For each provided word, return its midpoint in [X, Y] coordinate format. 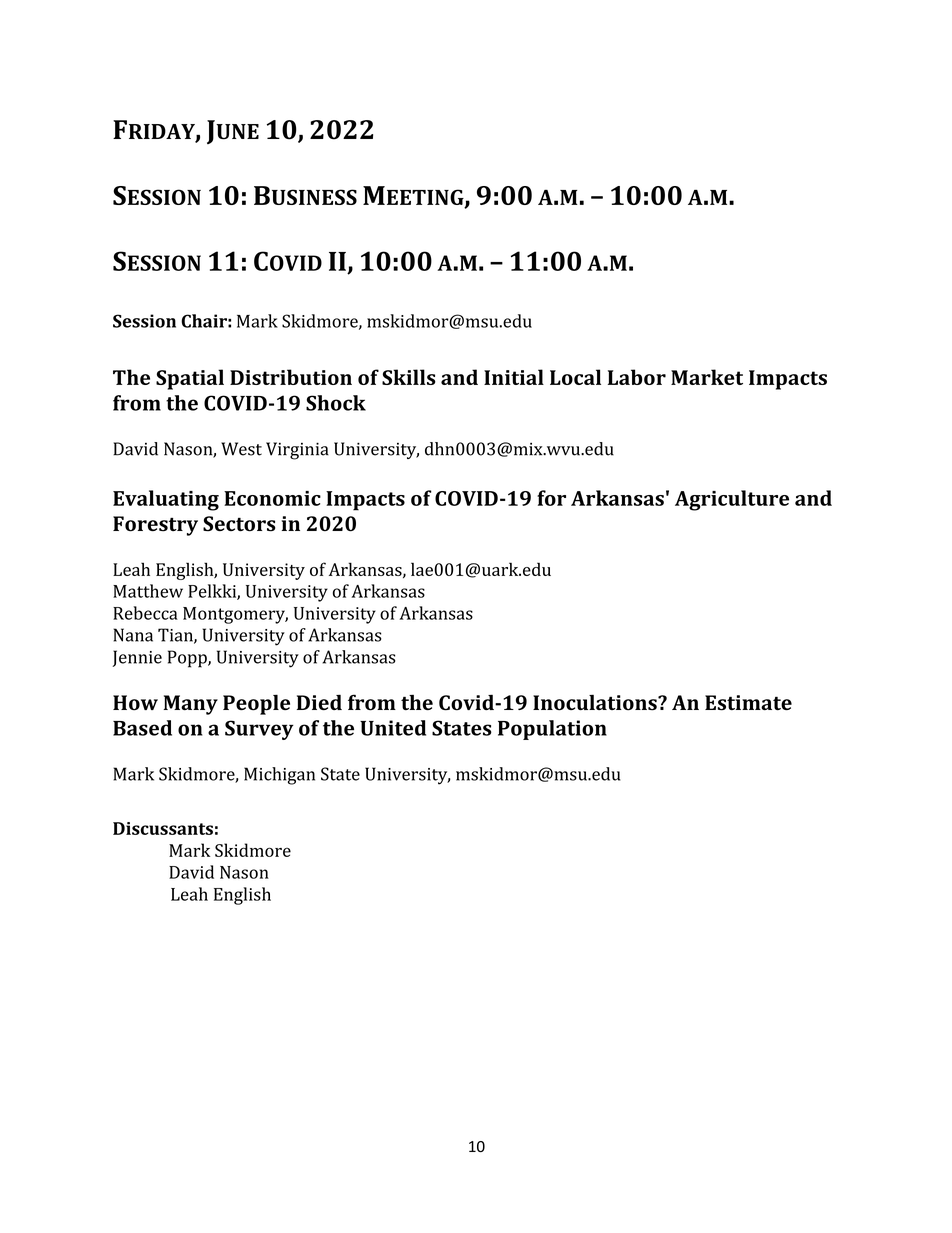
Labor [637, 377]
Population [552, 730]
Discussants [163, 828]
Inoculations [596, 702]
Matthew [148, 591]
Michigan [279, 776]
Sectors [239, 524]
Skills [409, 377]
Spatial [190, 379]
